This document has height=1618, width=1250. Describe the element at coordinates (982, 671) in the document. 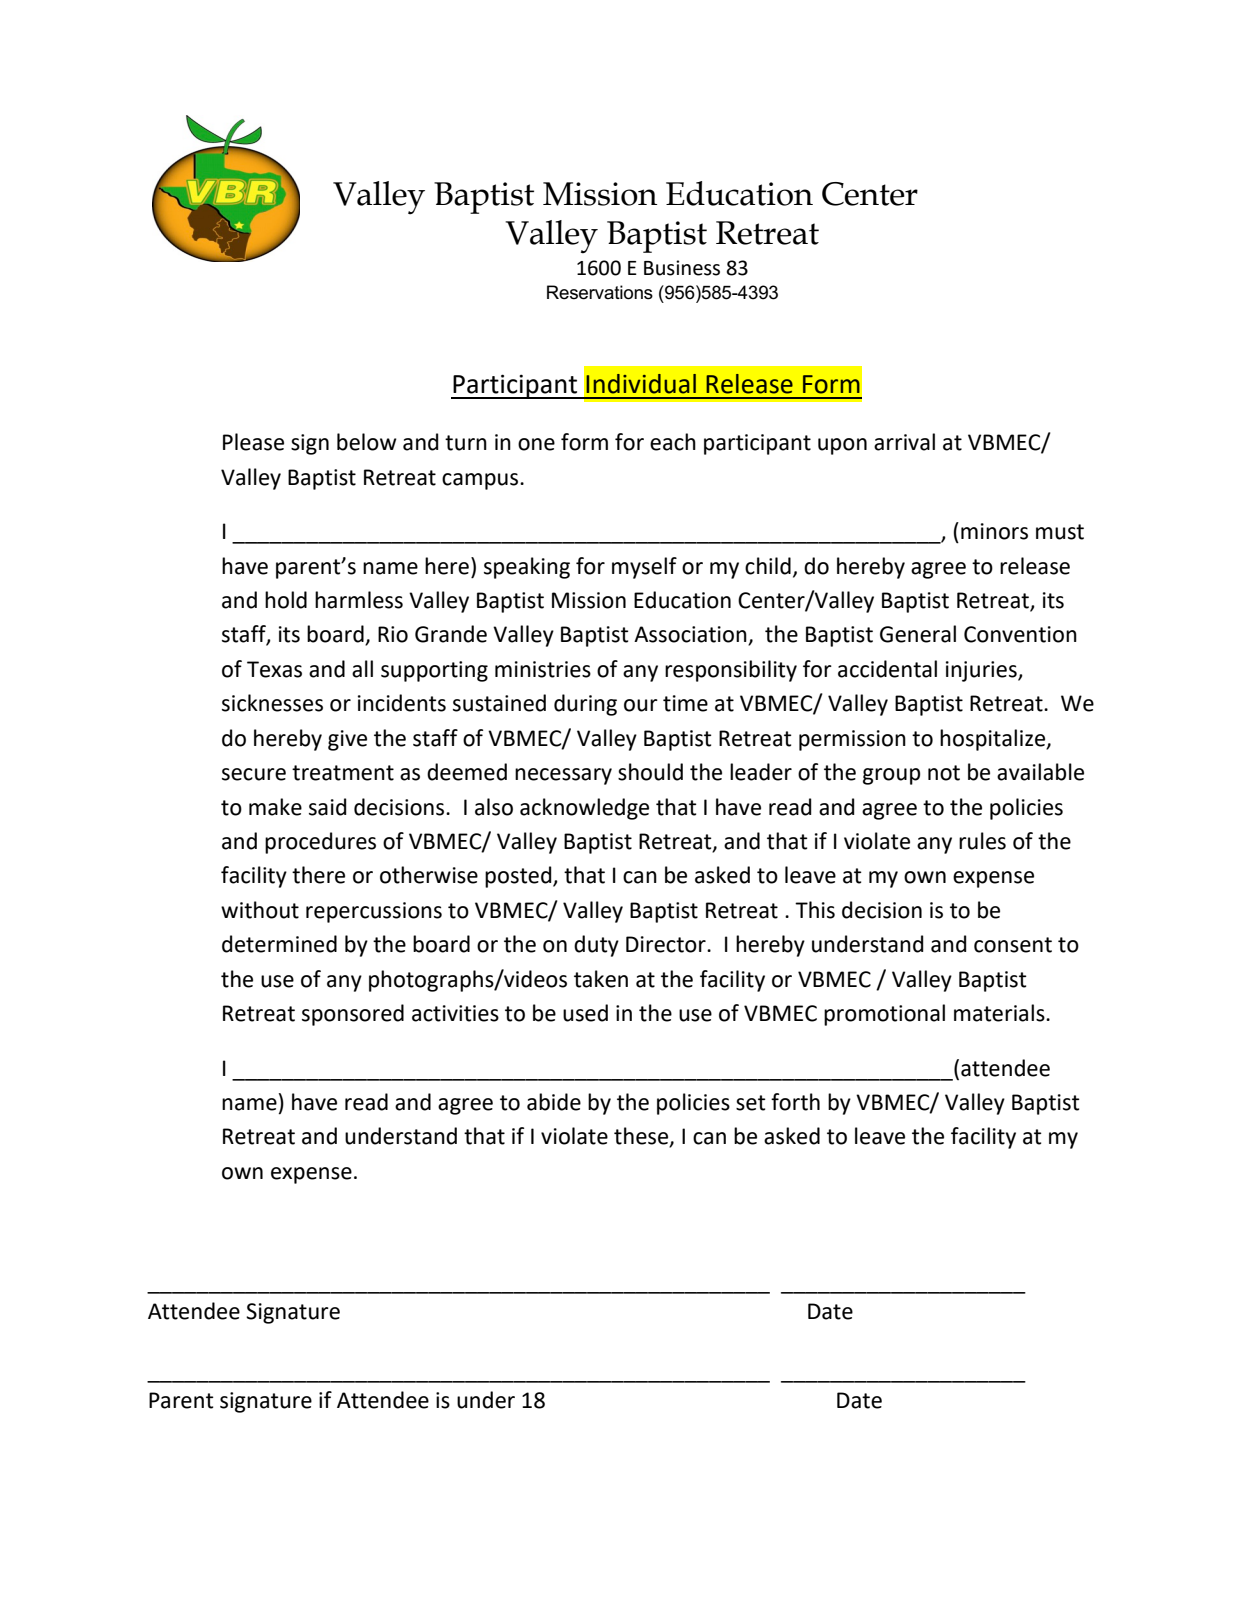

I see `injuries` at that location.
